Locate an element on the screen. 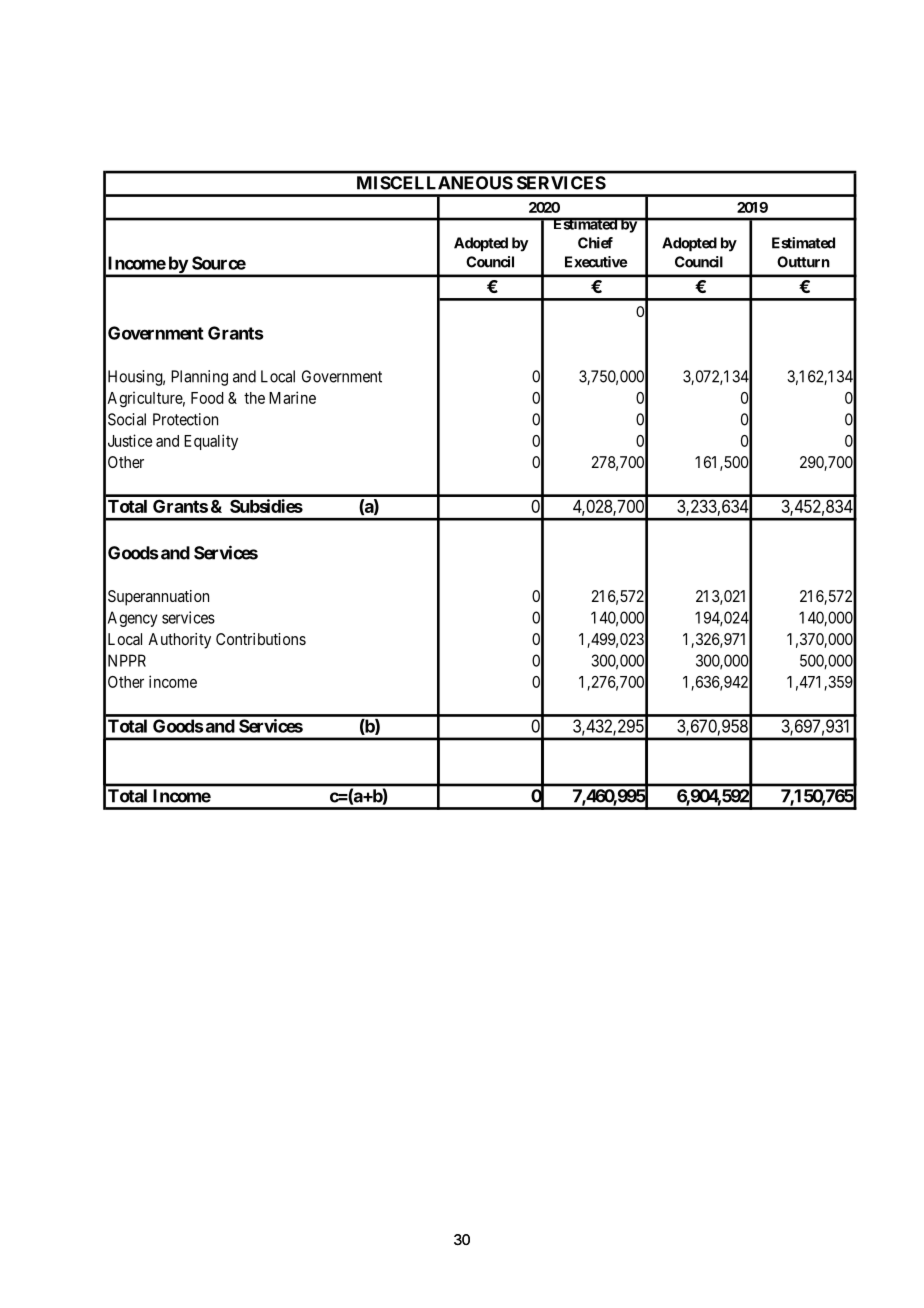 This screenshot has width=924, height=1308. Chief is located at coordinates (595, 243).
